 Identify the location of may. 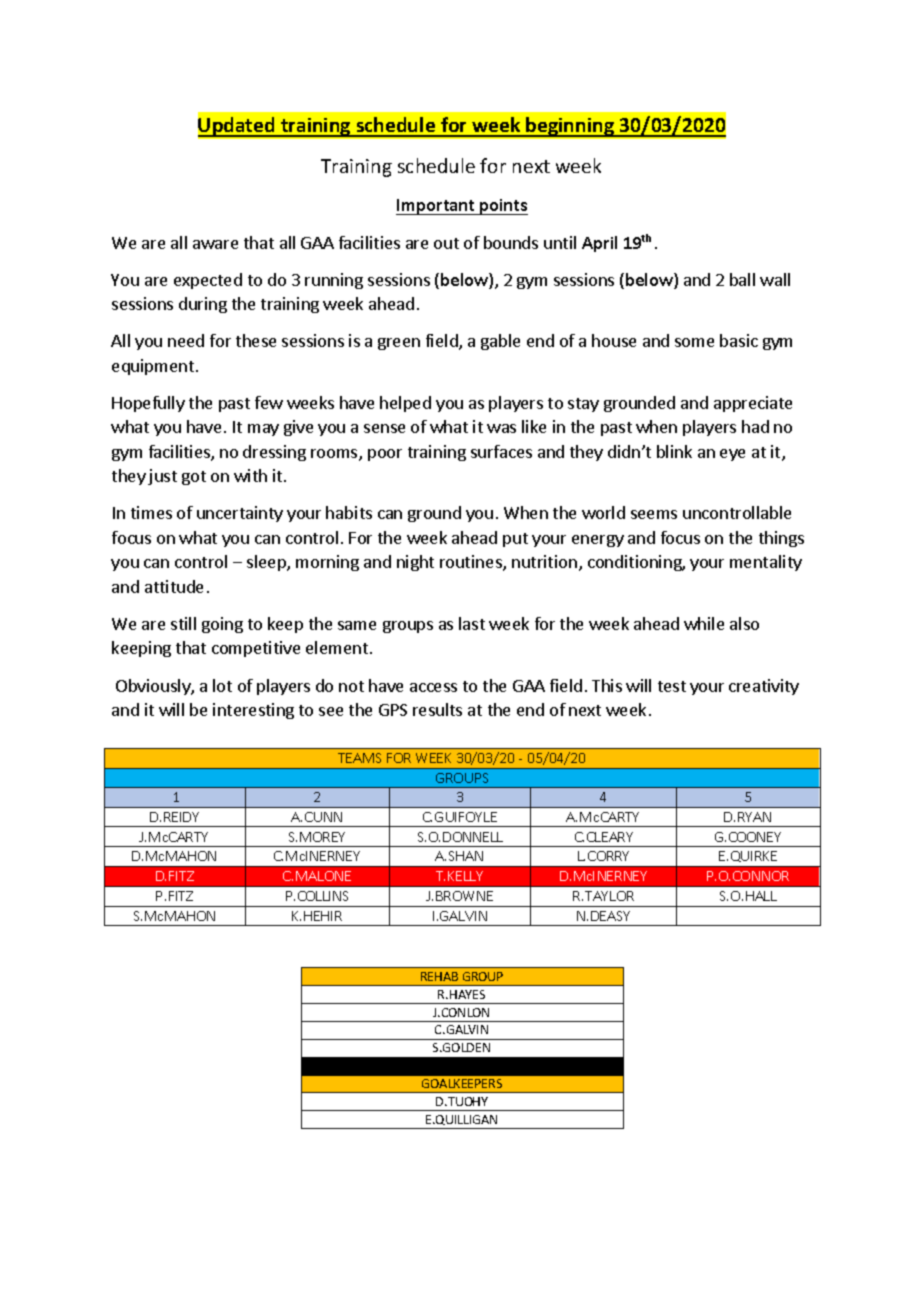
(263, 430).
